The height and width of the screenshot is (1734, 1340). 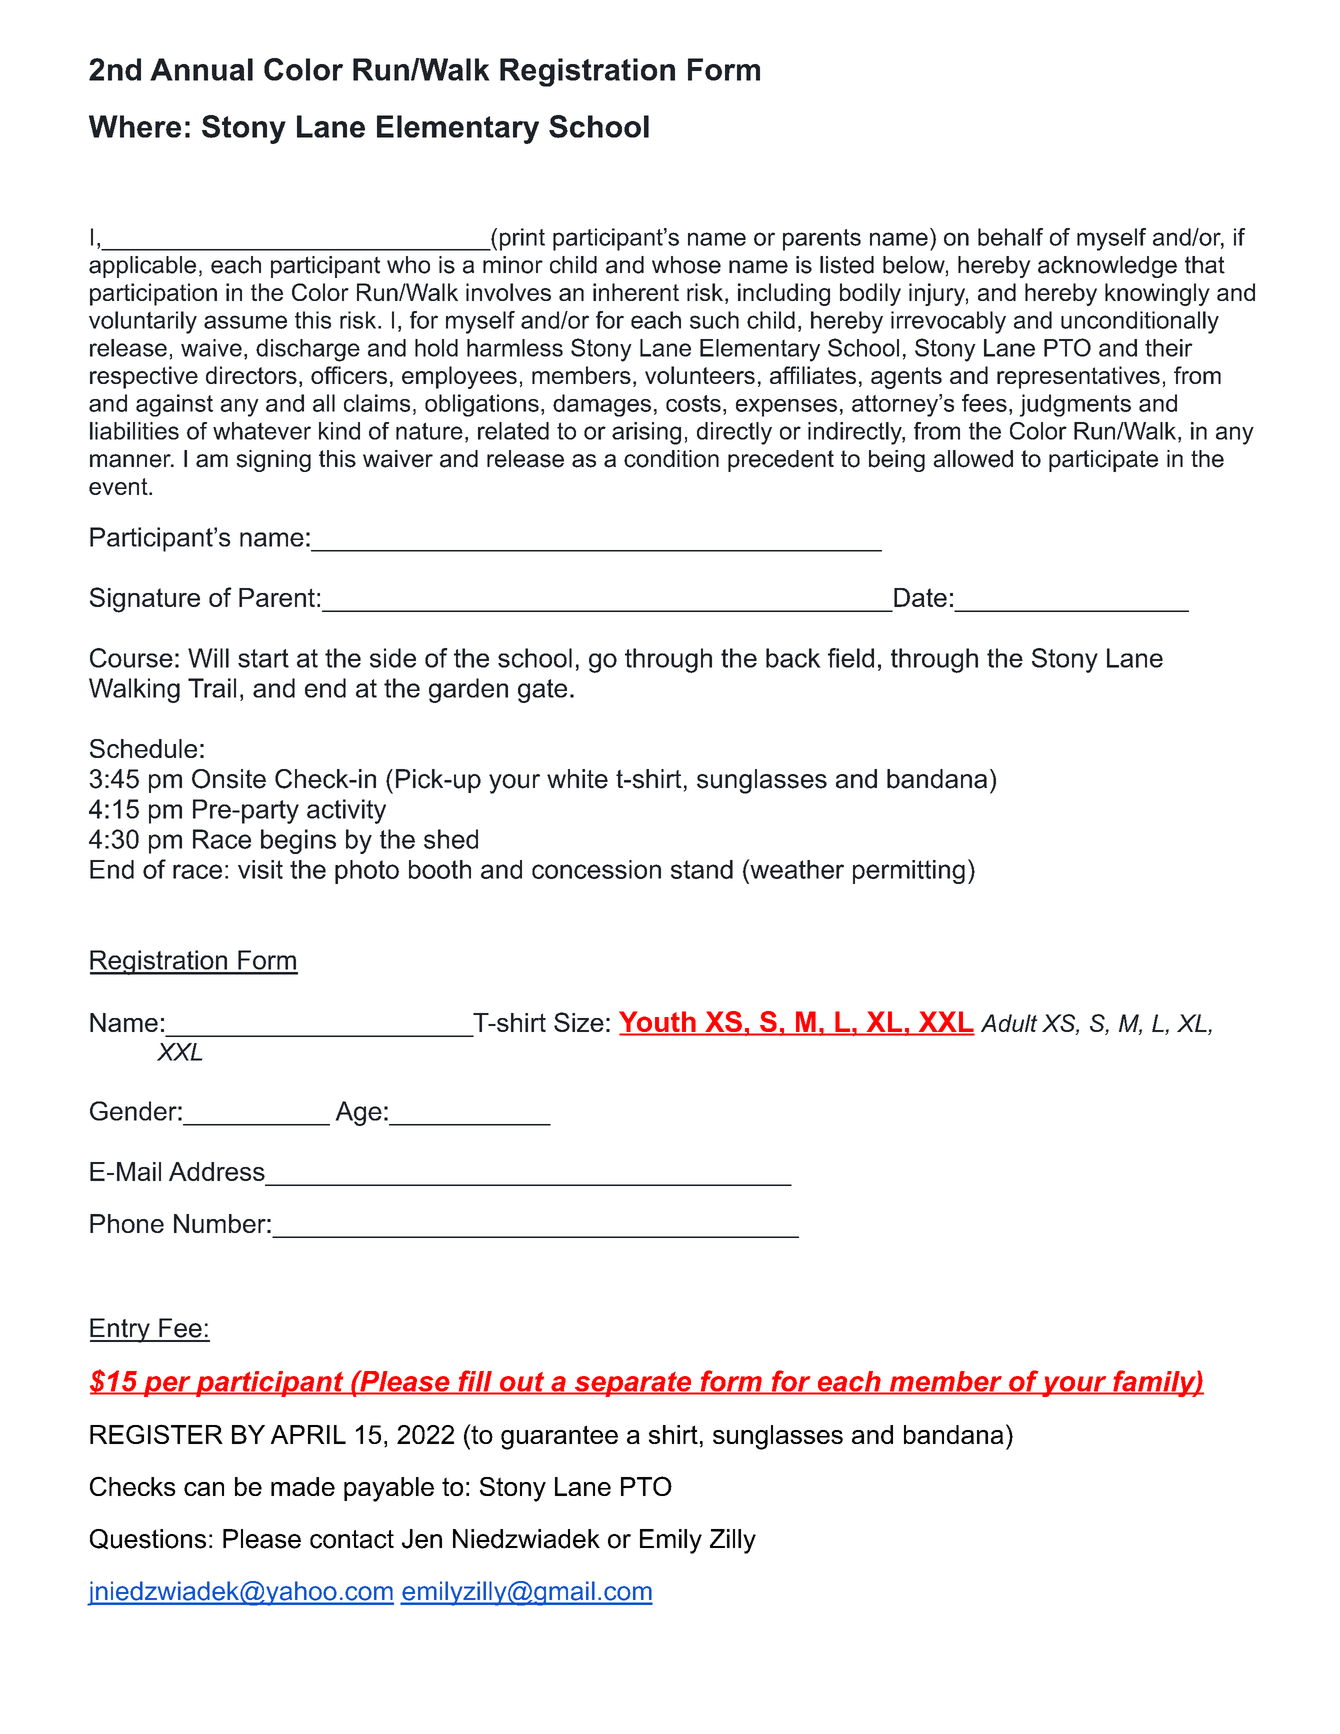 What do you see at coordinates (658, 1023) in the screenshot?
I see `Youth` at bounding box center [658, 1023].
